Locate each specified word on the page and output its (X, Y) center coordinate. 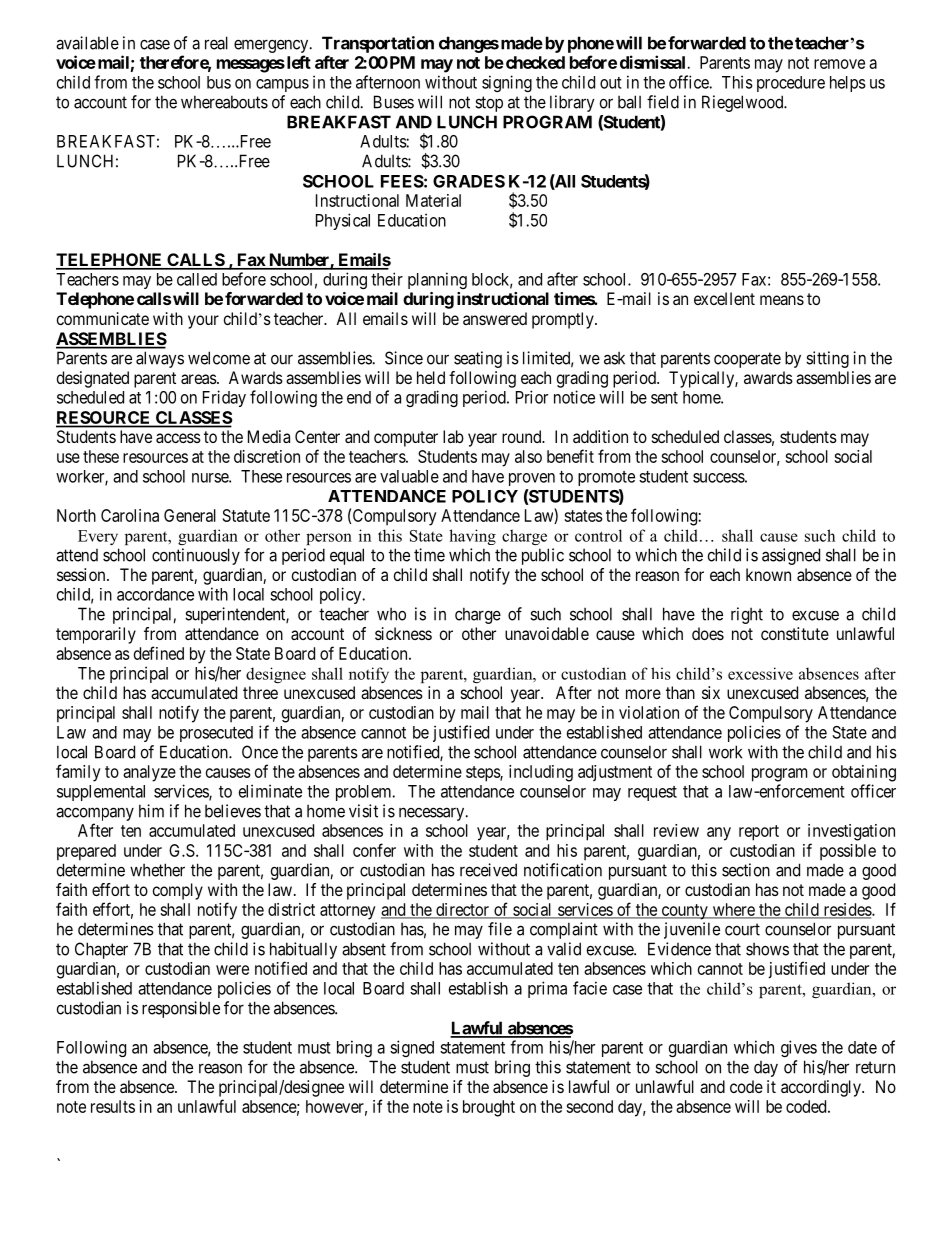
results (113, 1106)
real (216, 43)
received (488, 870)
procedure (791, 84)
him (151, 811)
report (759, 833)
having (472, 537)
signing (507, 83)
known (768, 574)
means (782, 300)
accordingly (822, 1088)
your (203, 322)
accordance (155, 594)
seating (478, 359)
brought (489, 1108)
